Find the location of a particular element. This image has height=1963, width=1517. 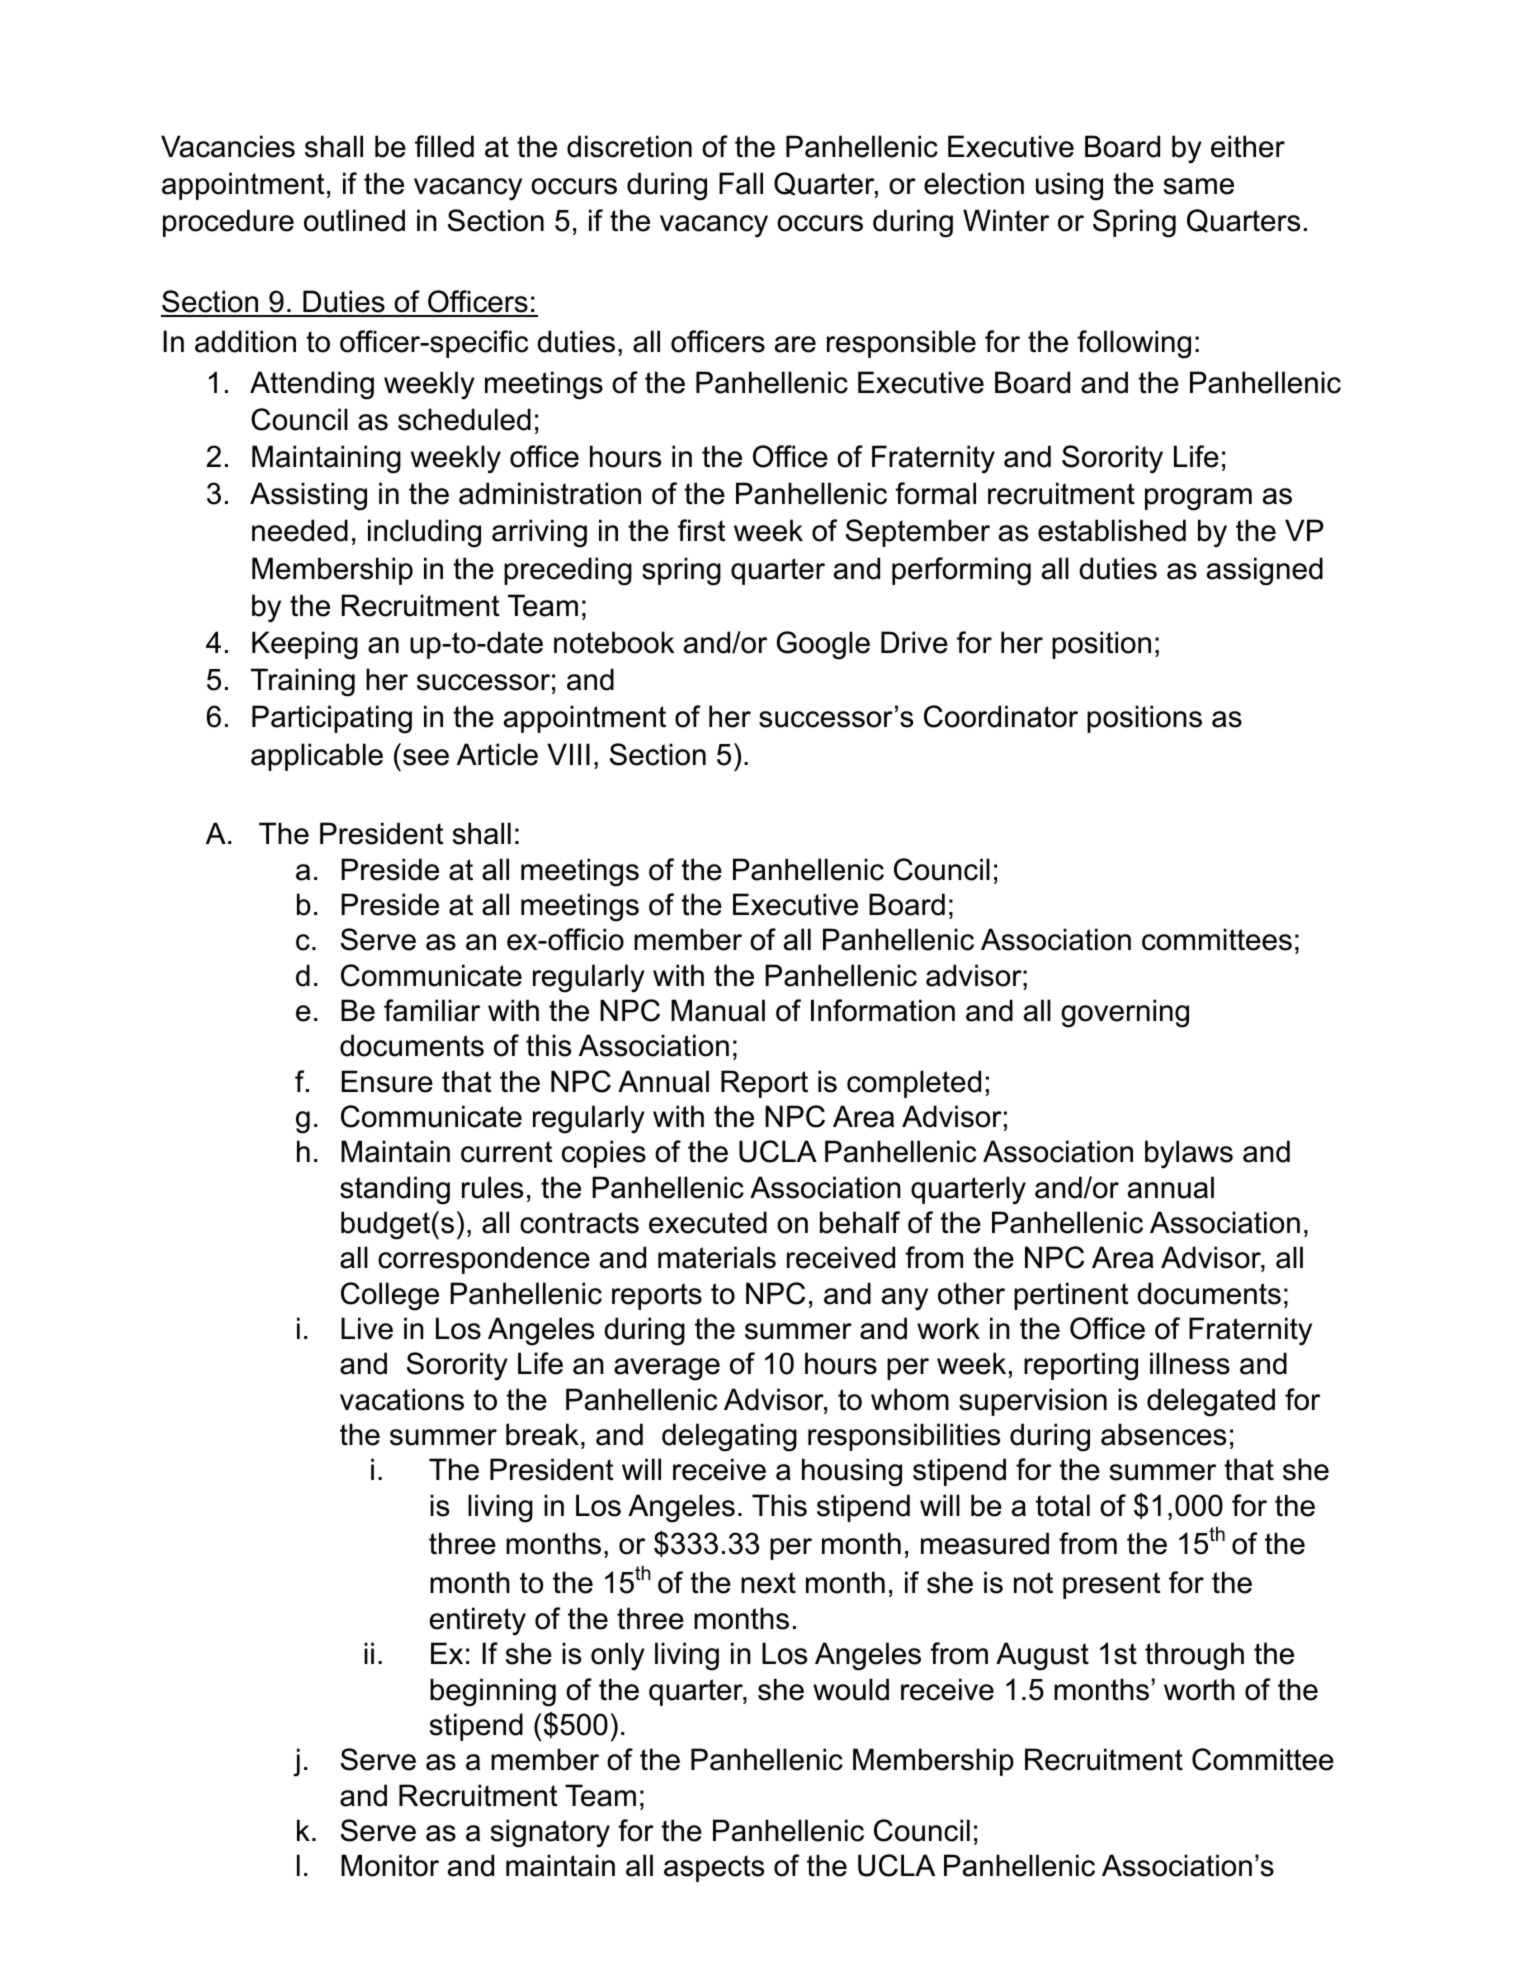

Manual is located at coordinates (718, 1010).
